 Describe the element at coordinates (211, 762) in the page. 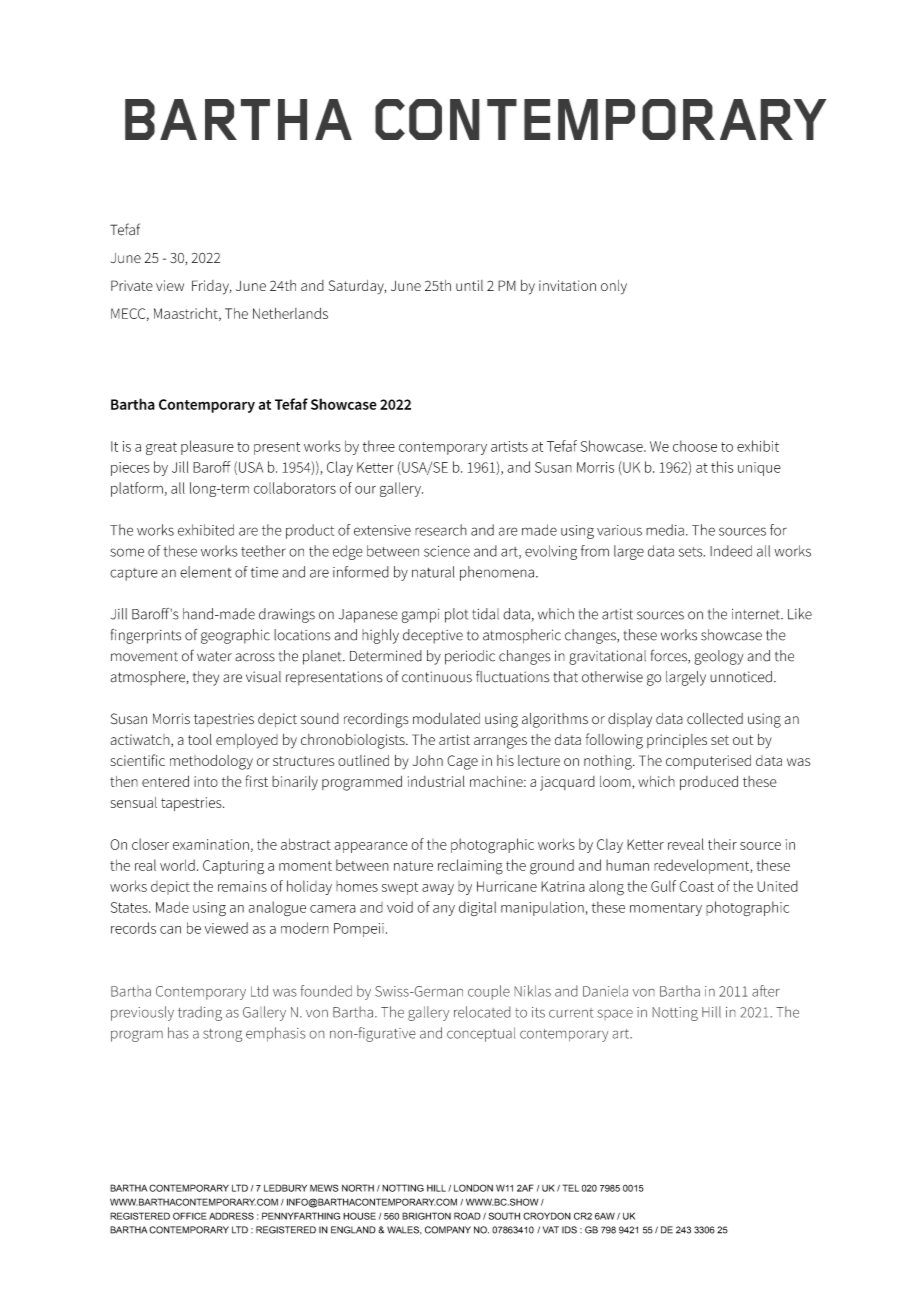

I see `methodology` at that location.
